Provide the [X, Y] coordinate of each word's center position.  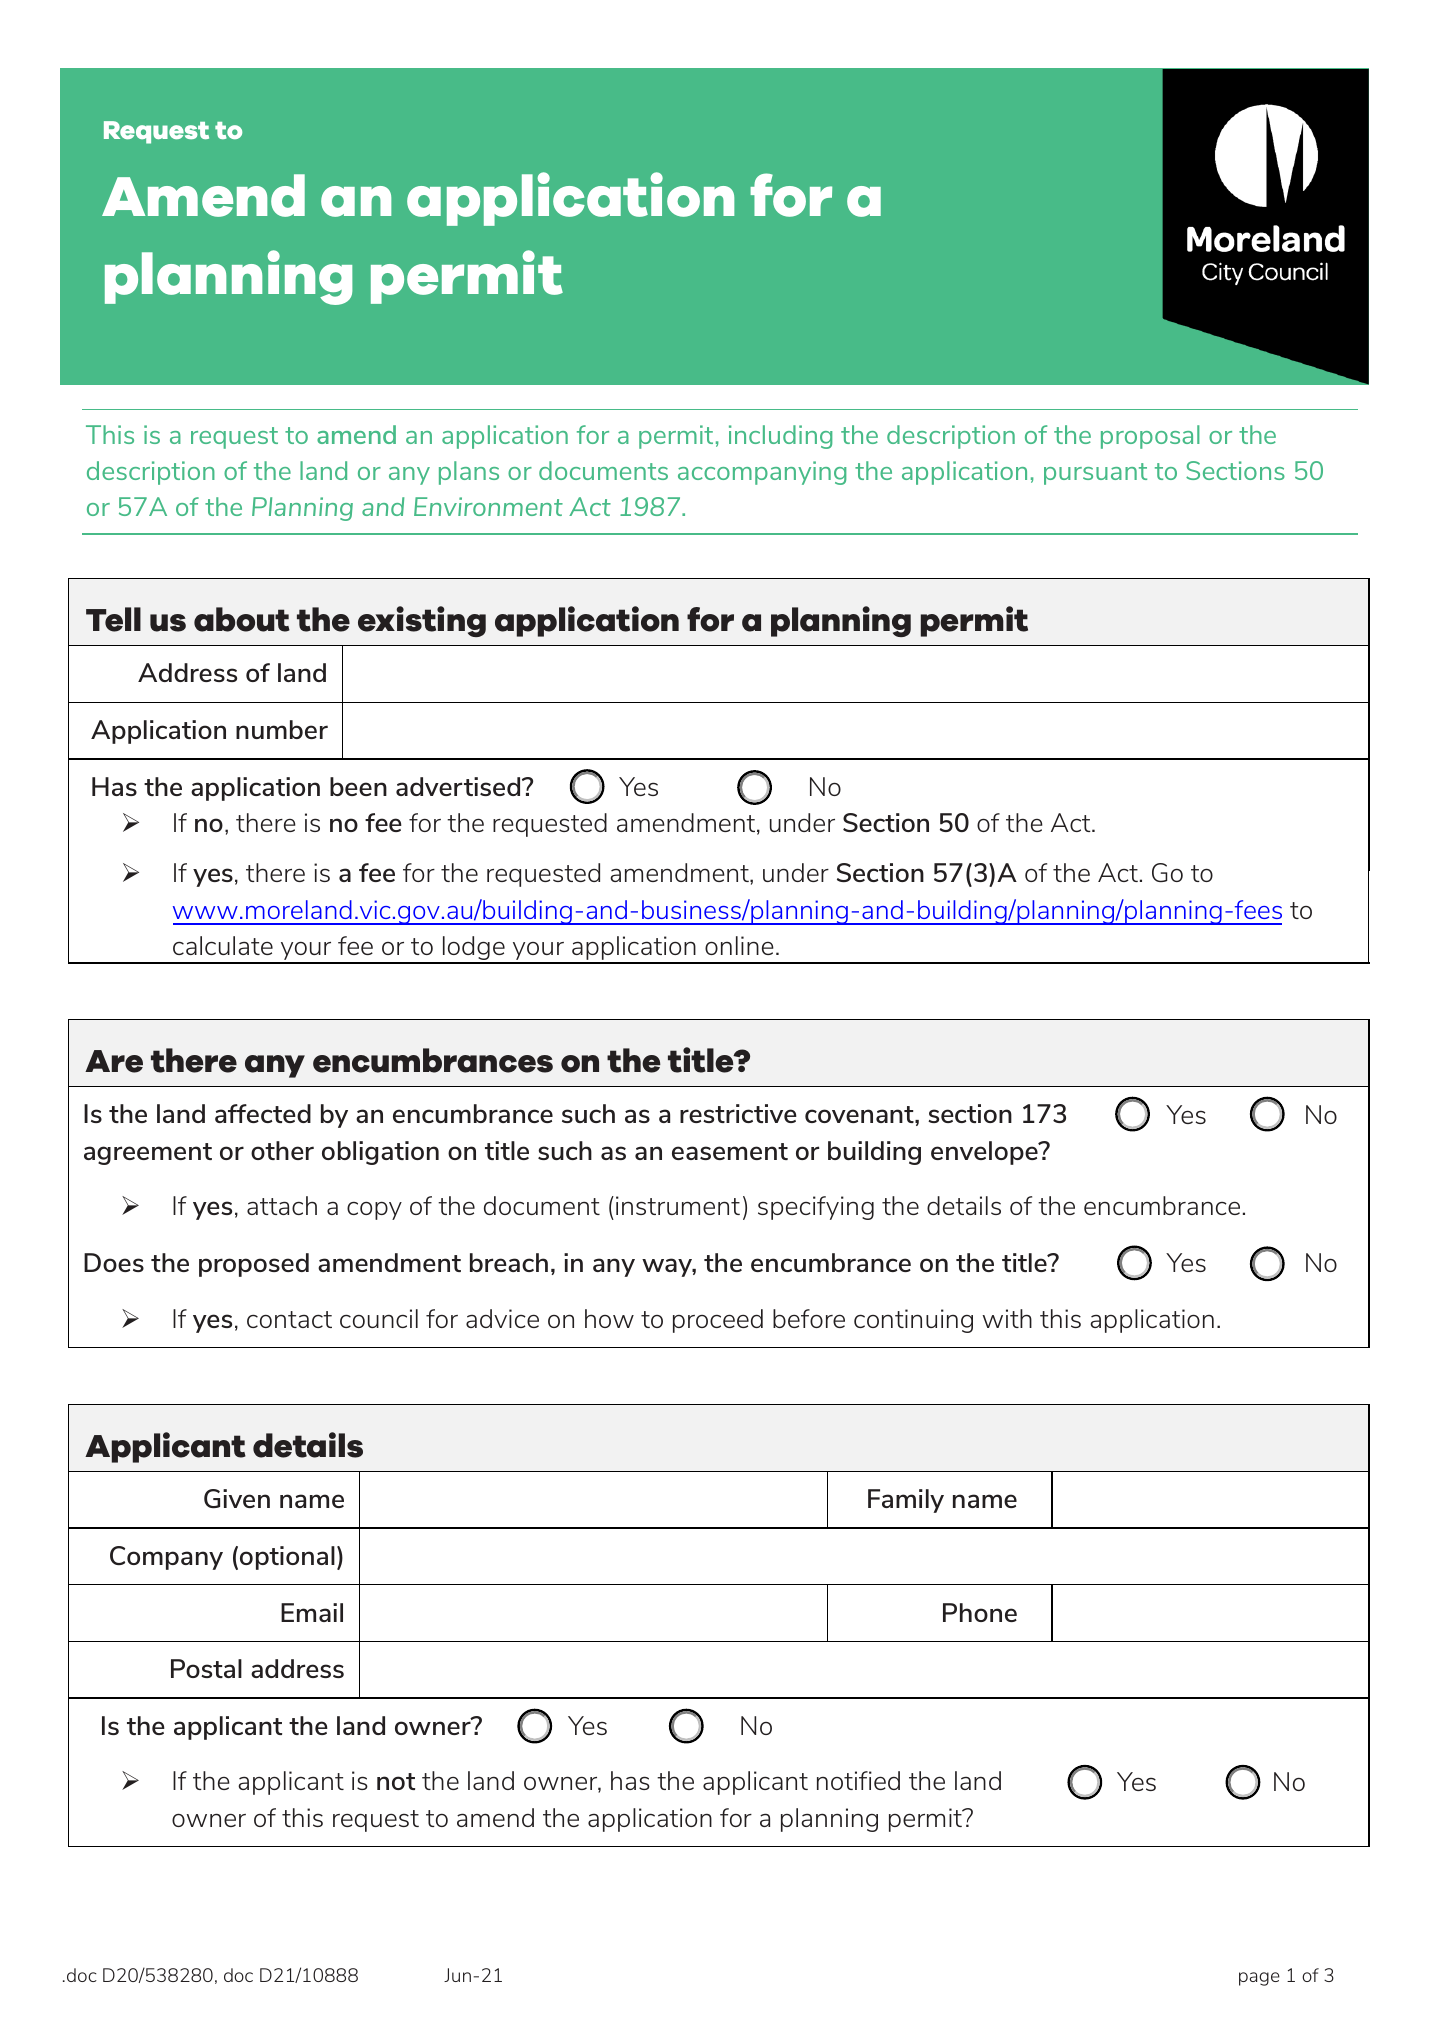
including [780, 437]
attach [282, 1205]
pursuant [1095, 474]
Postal [206, 1668]
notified [858, 1780]
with [1007, 1318]
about [242, 619]
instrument [678, 1205]
